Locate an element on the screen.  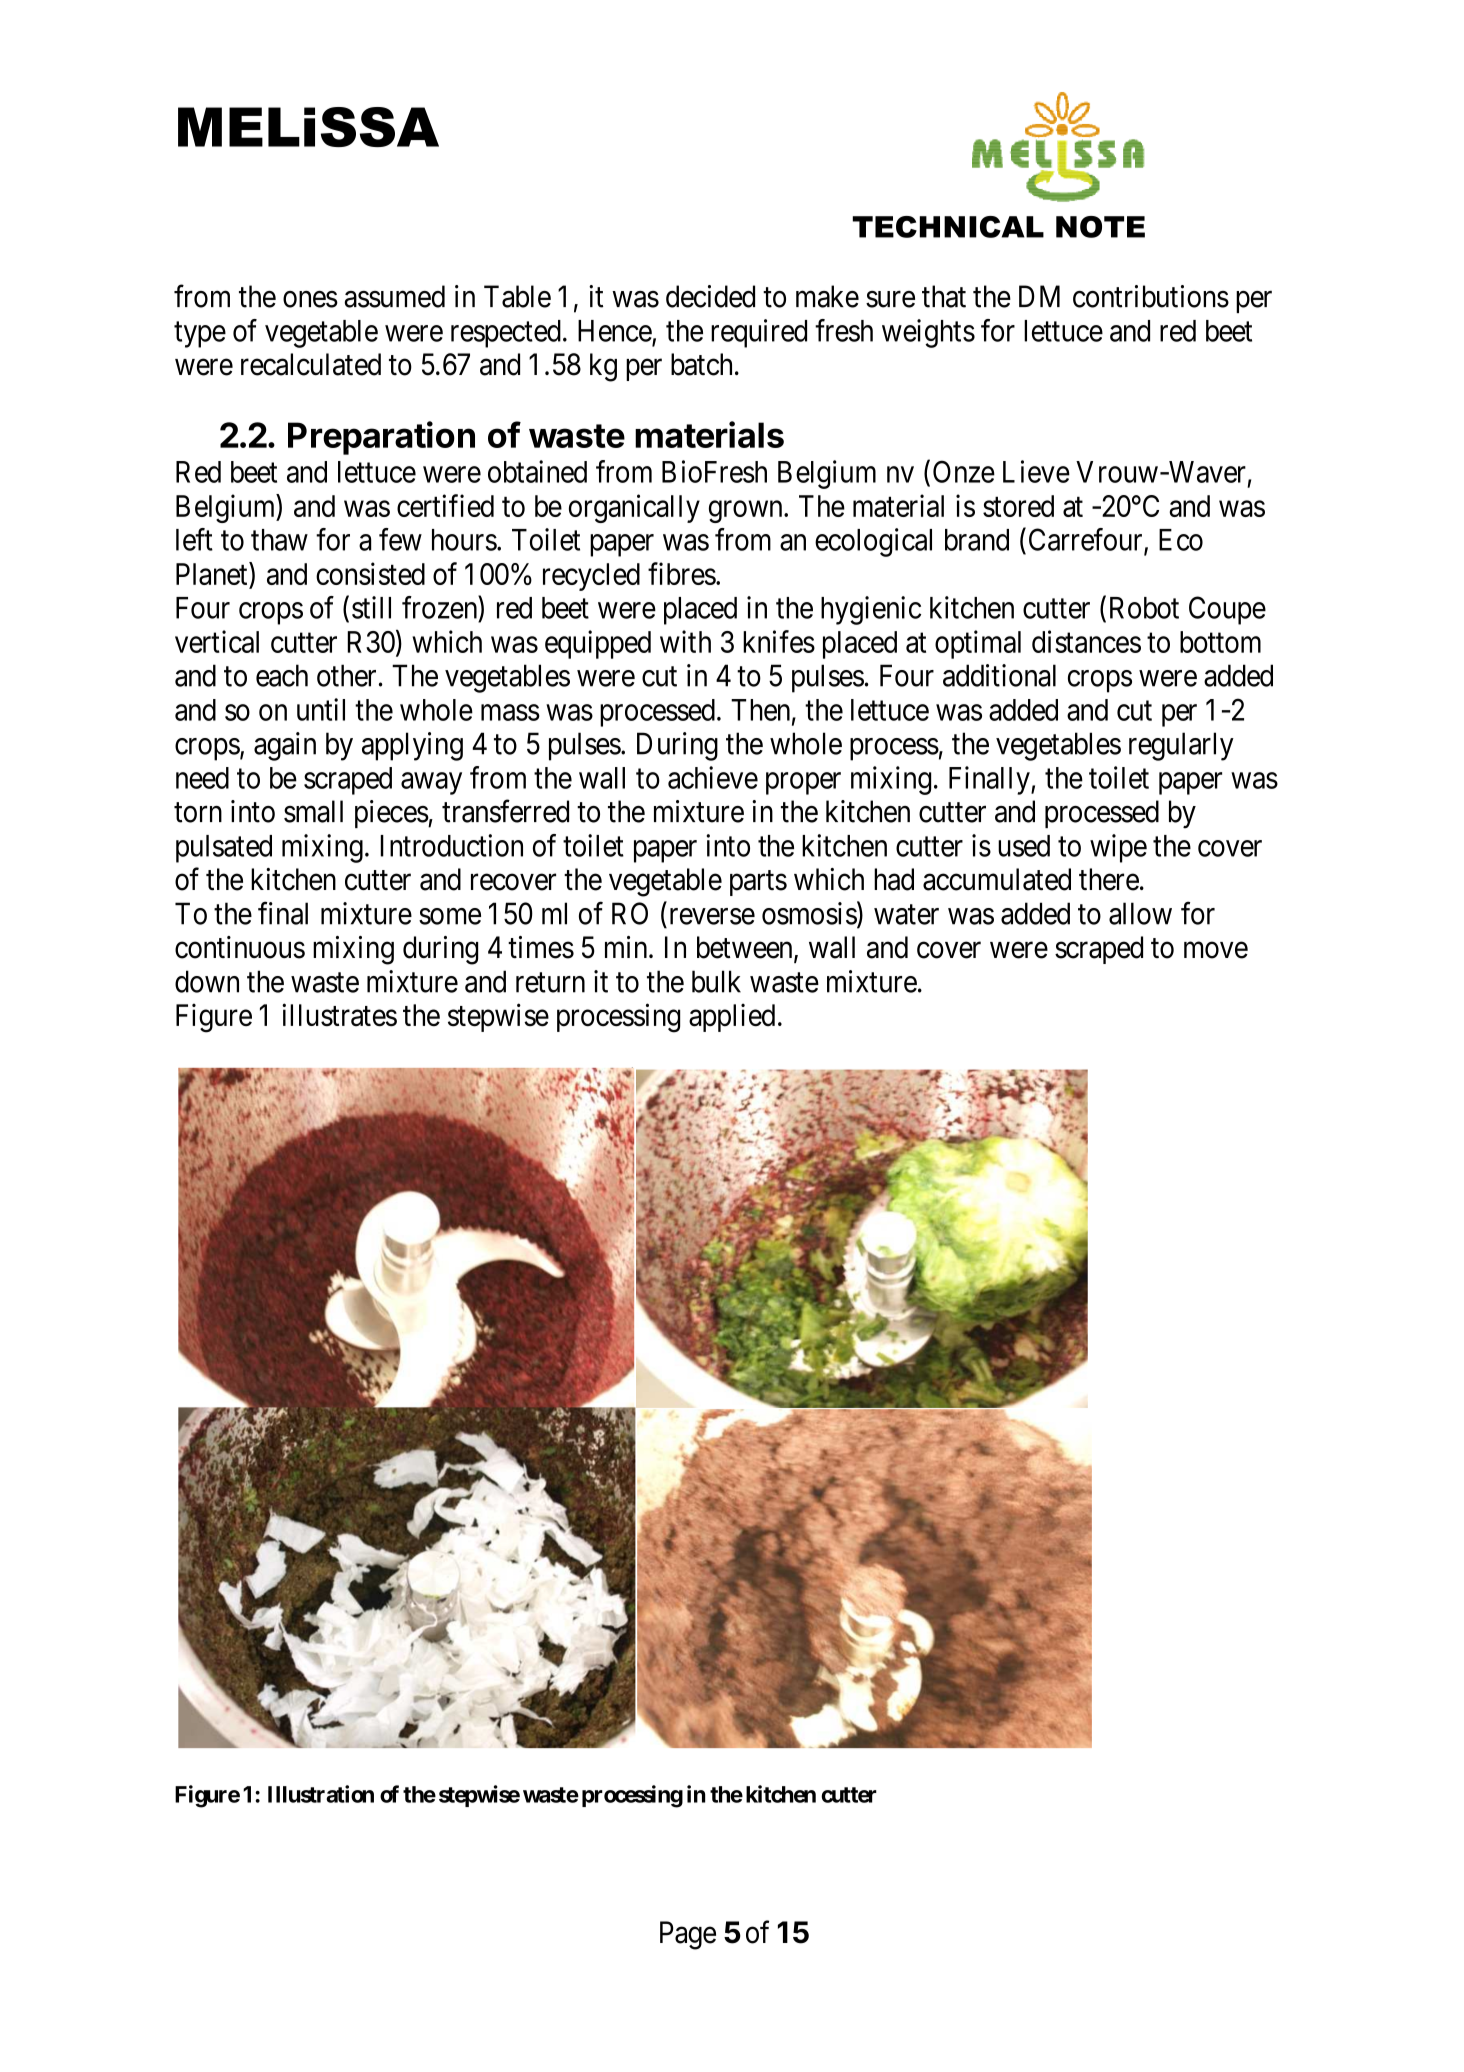
ones is located at coordinates (310, 299).
